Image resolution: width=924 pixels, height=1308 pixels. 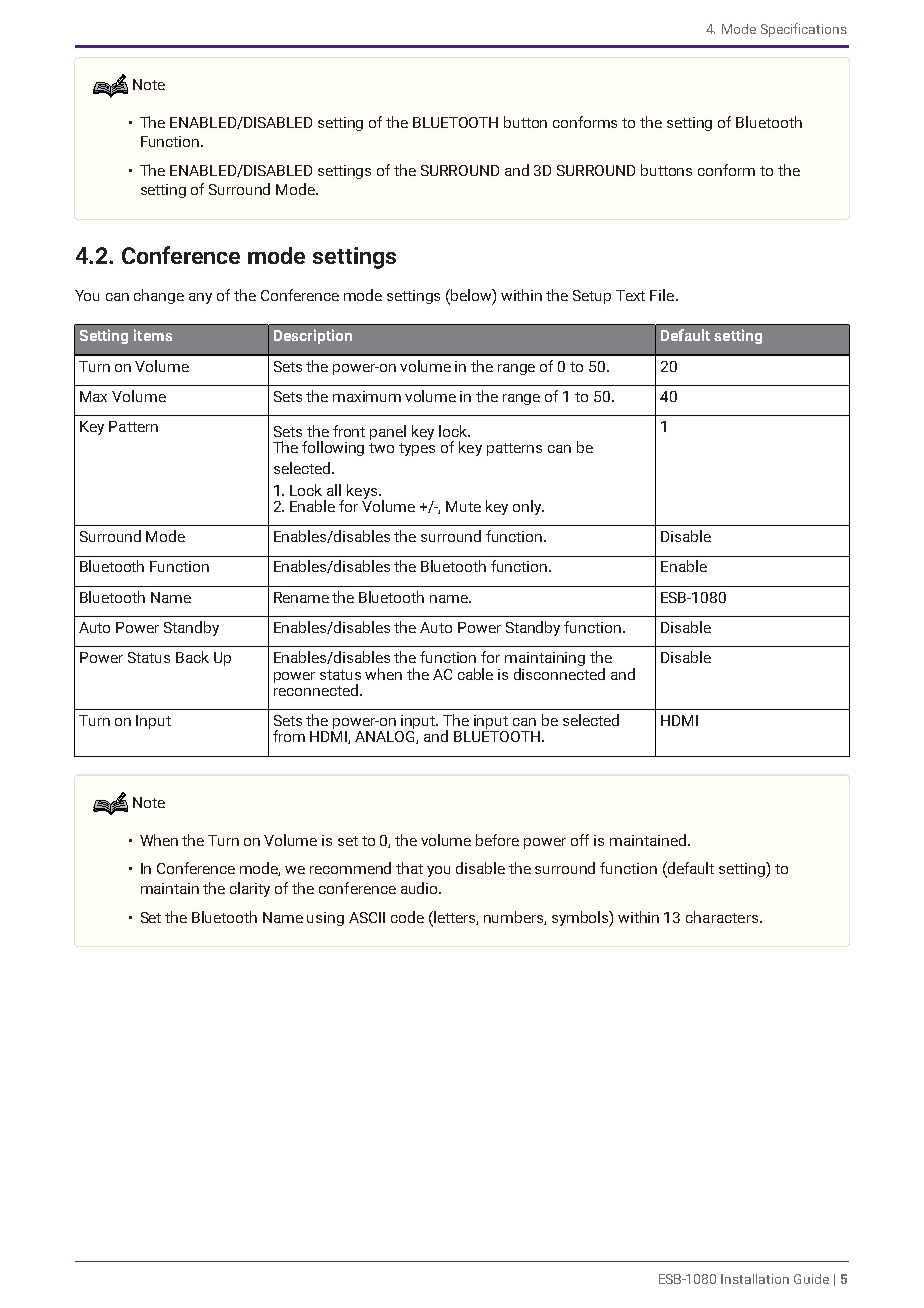 What do you see at coordinates (804, 30) in the screenshot?
I see `Specifications` at bounding box center [804, 30].
